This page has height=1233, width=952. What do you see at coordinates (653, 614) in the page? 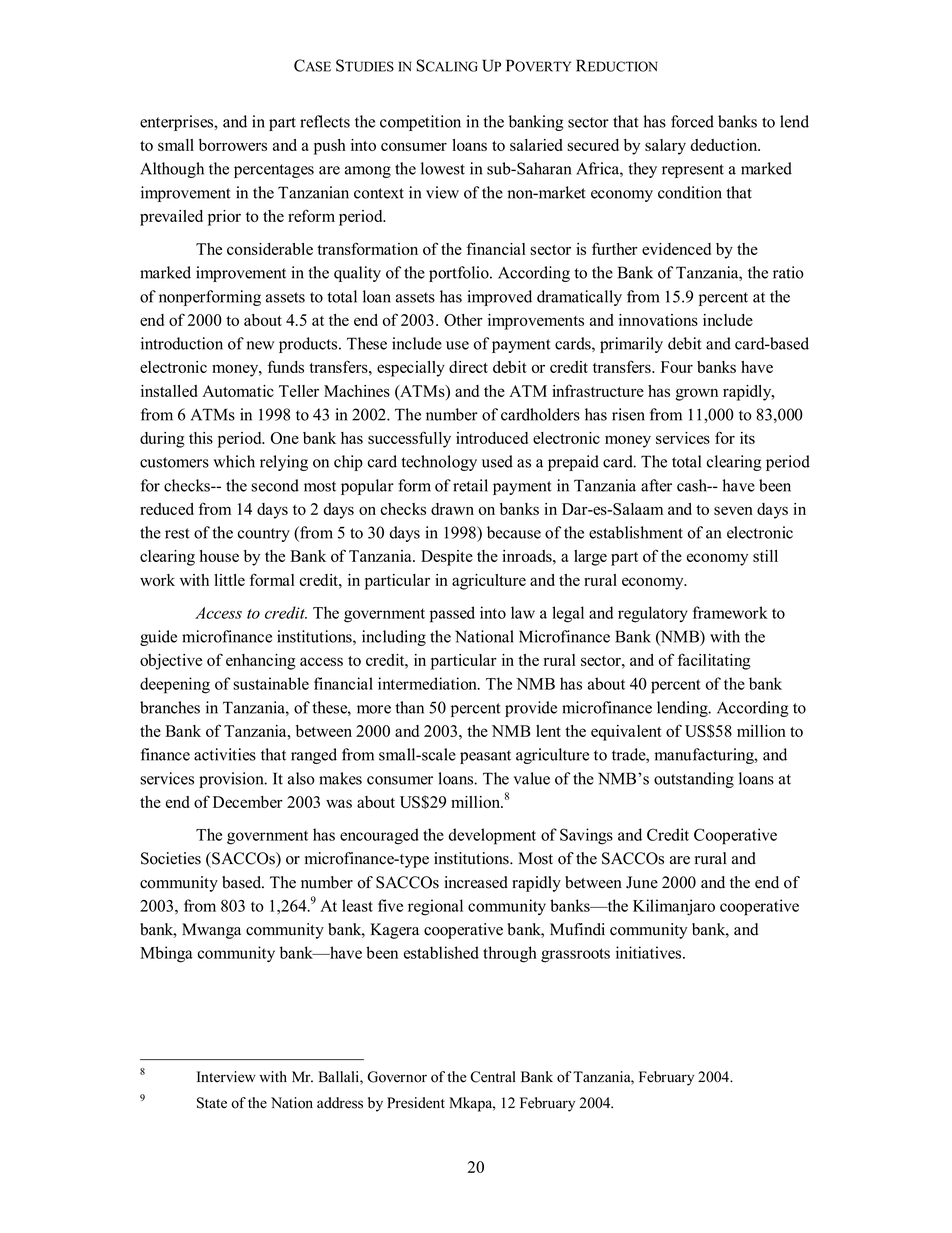
I see `regulatory` at bounding box center [653, 614].
